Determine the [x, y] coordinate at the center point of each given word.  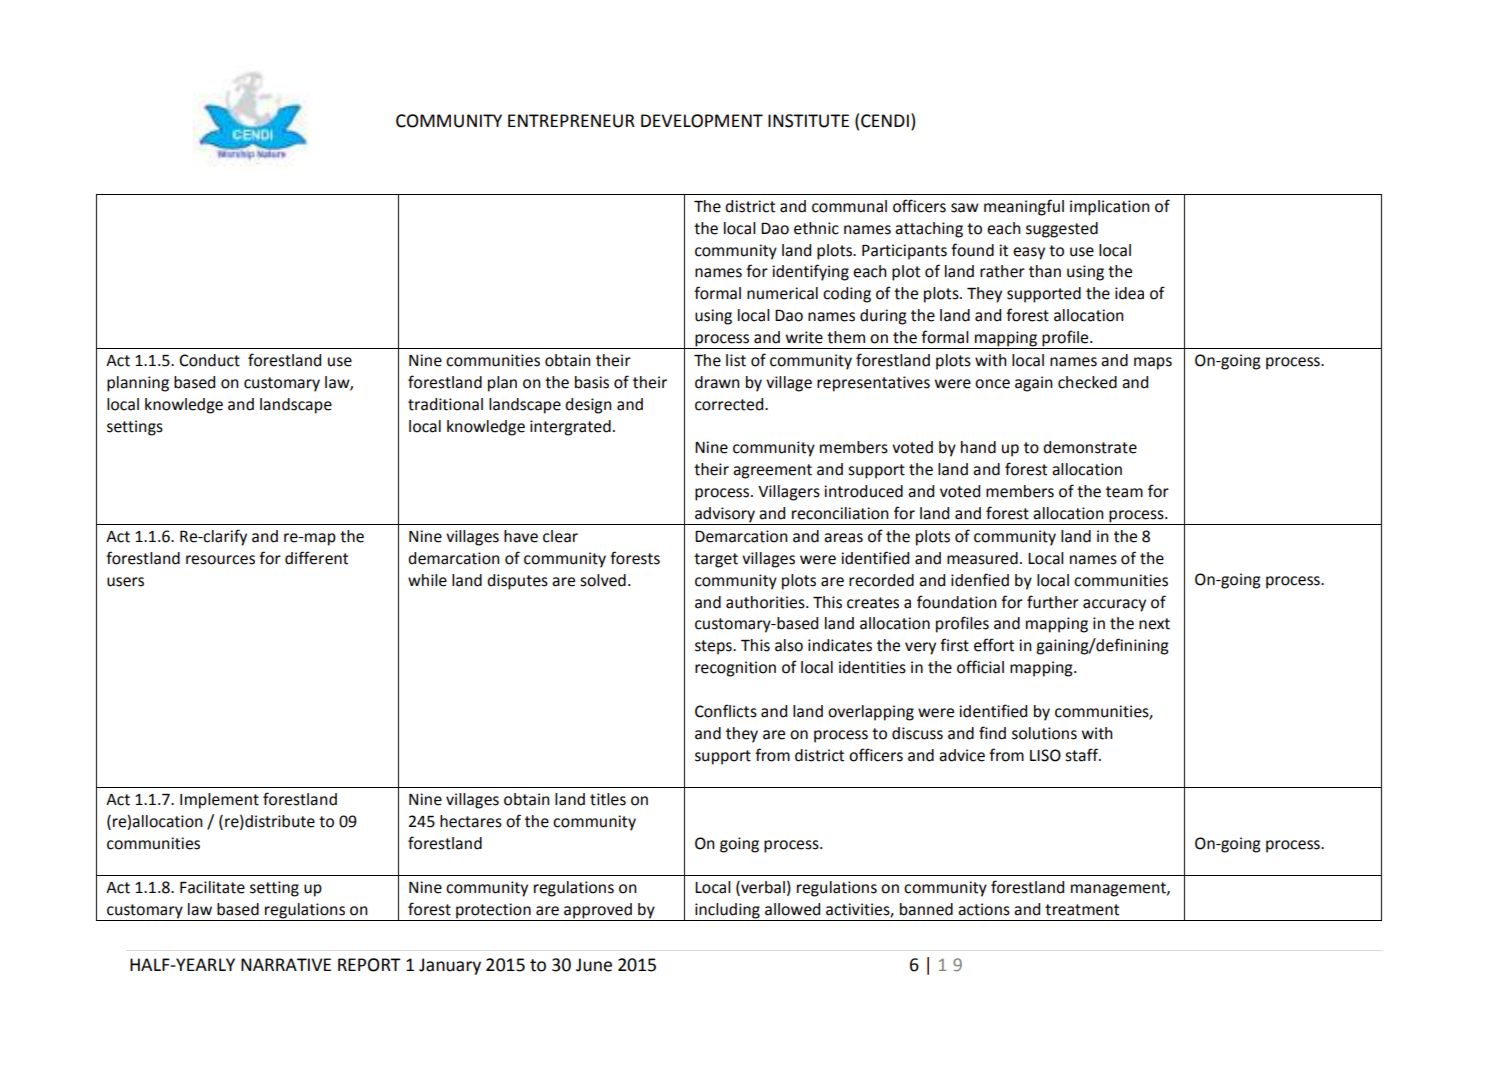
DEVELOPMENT [702, 121]
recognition [735, 669]
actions [984, 909]
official [980, 667]
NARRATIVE [286, 964]
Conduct [209, 360]
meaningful [1024, 207]
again [1034, 384]
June [594, 965]
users [125, 582]
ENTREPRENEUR [571, 121]
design [588, 406]
